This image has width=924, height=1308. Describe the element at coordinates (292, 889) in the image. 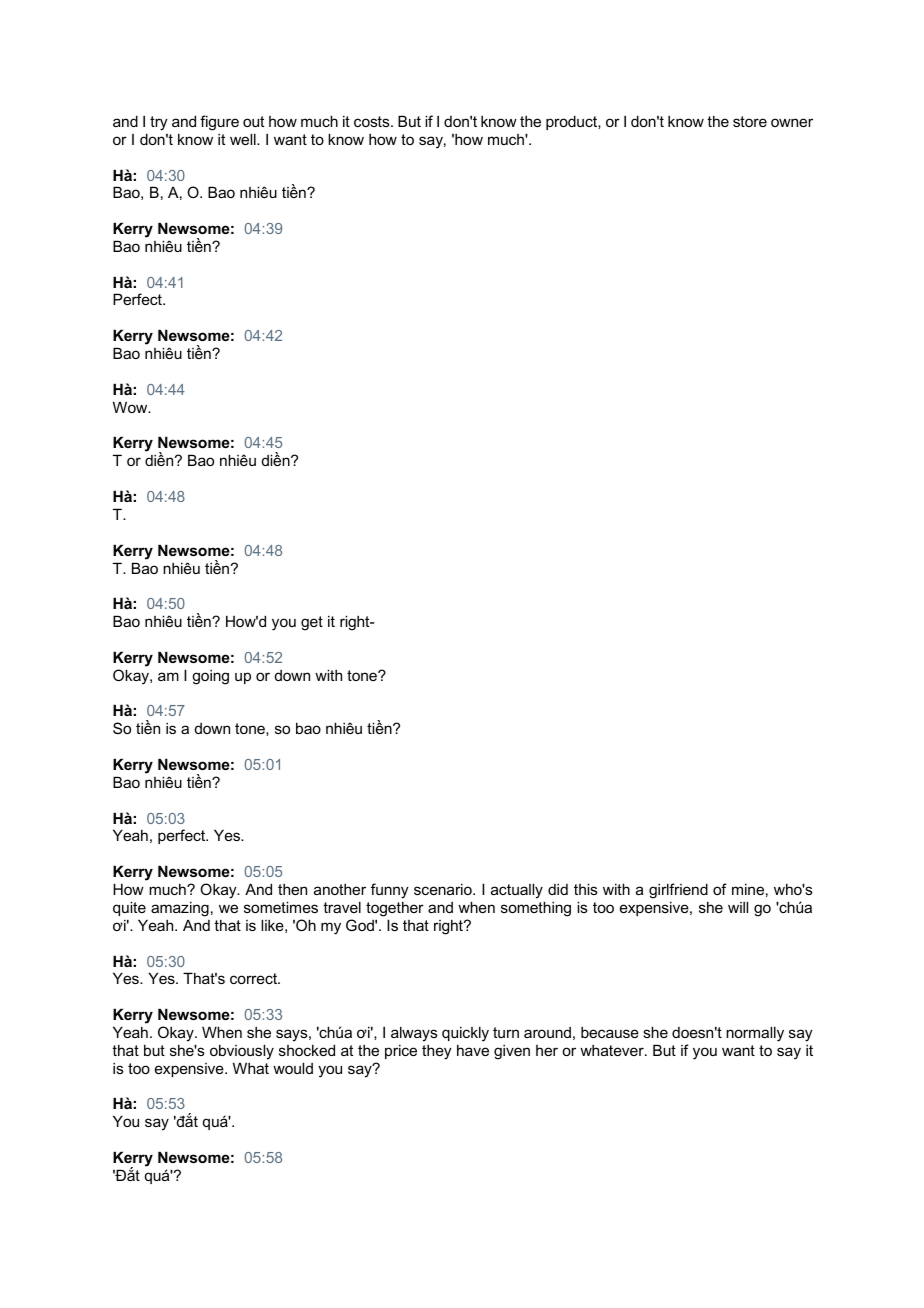

I see `then` at that location.
